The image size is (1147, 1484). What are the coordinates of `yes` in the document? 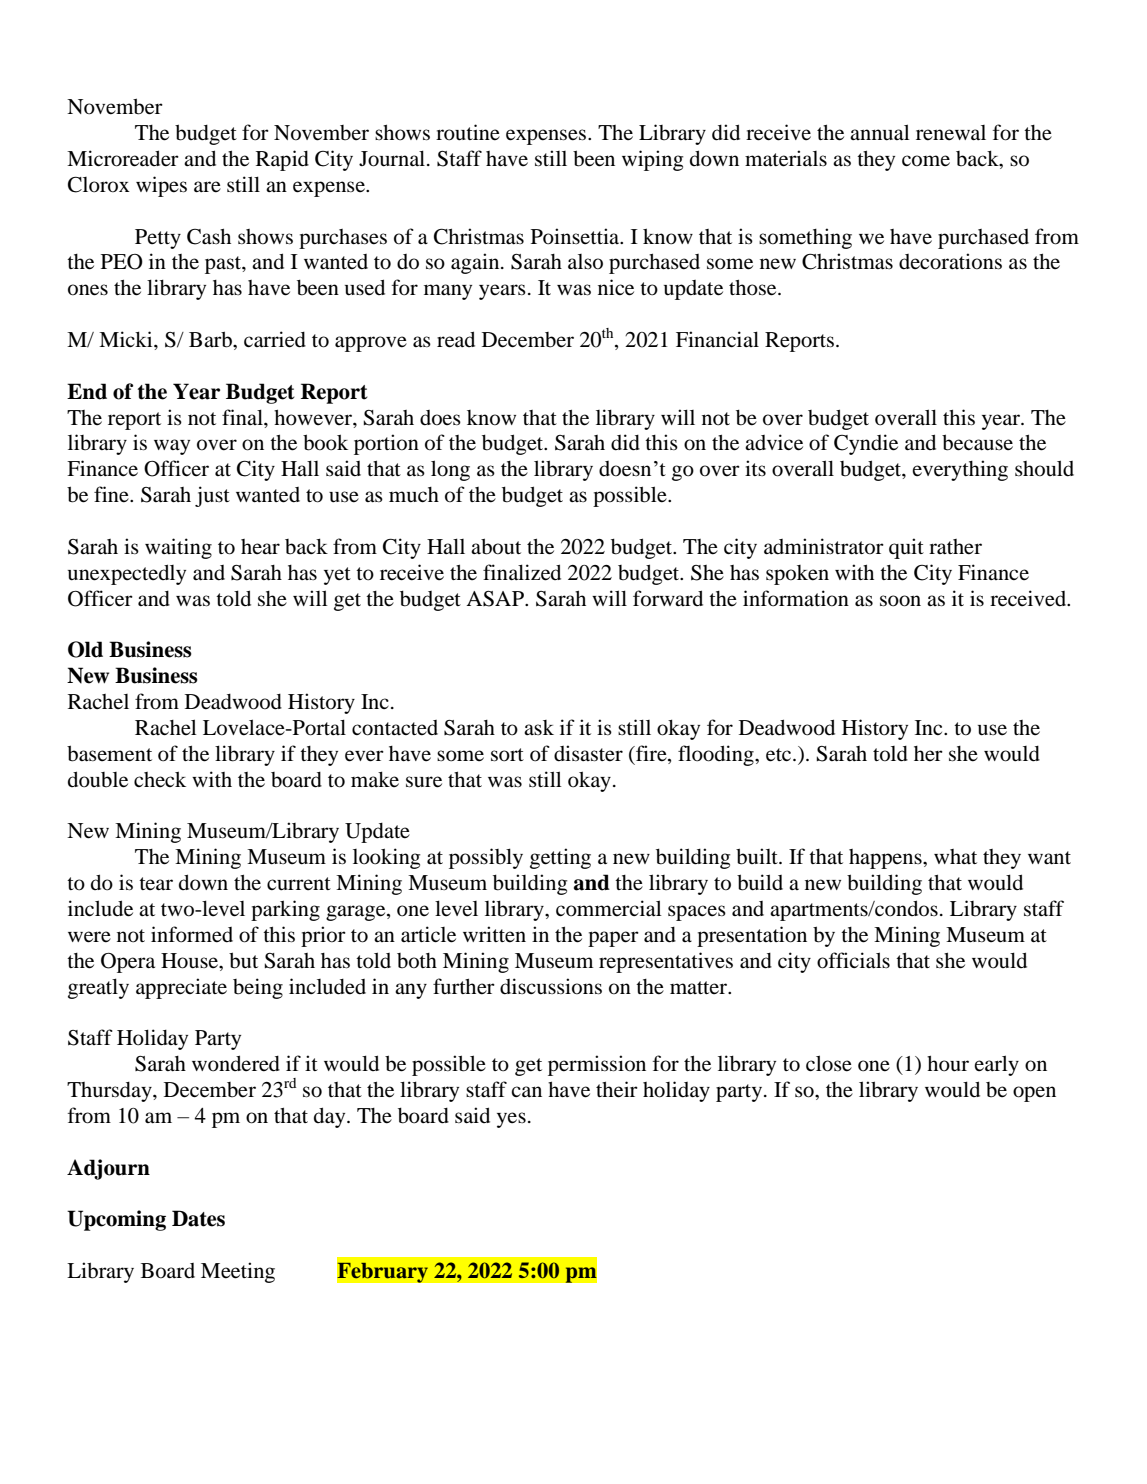 It's located at (511, 1120).
